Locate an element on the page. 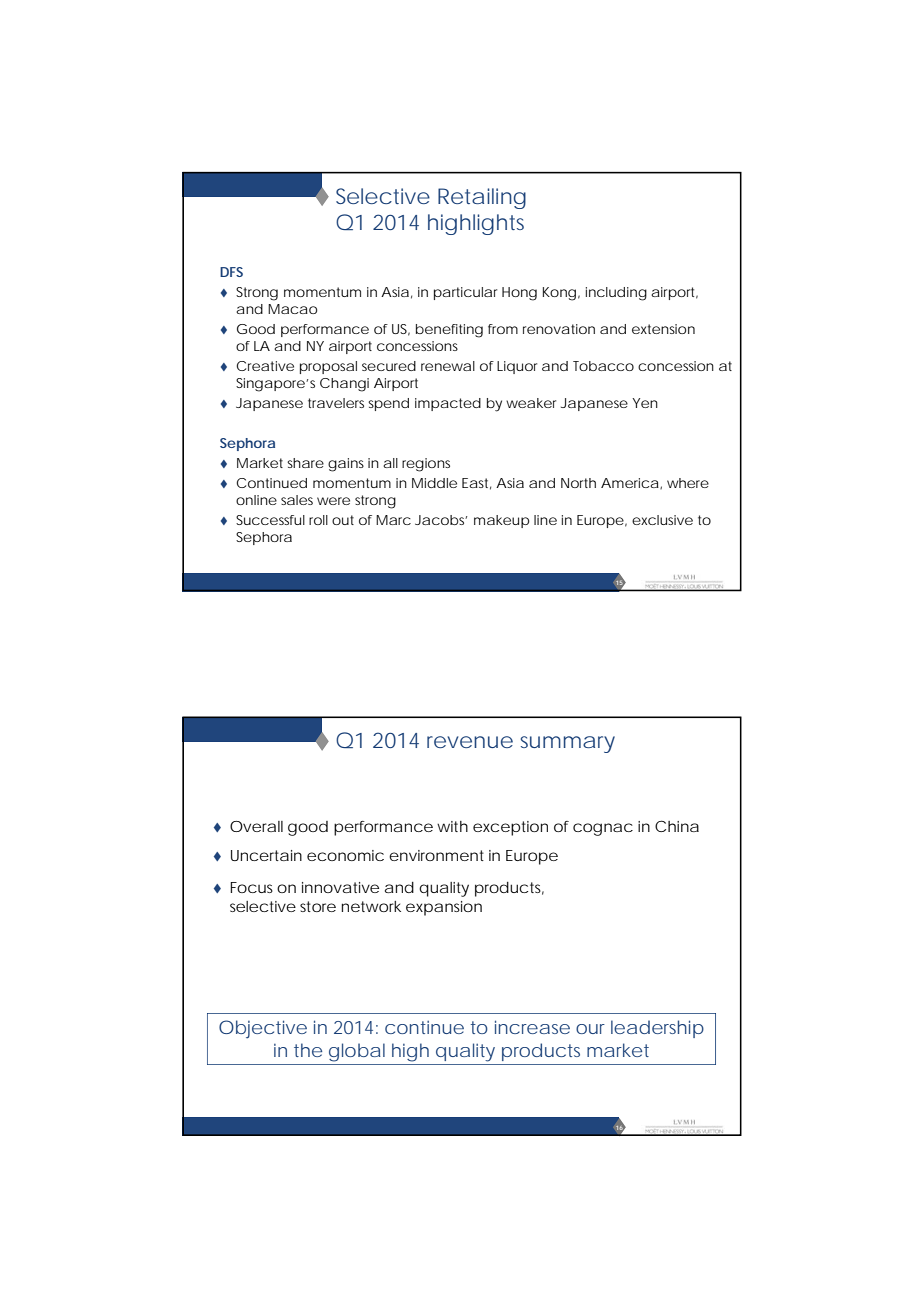  renovation is located at coordinates (559, 329).
